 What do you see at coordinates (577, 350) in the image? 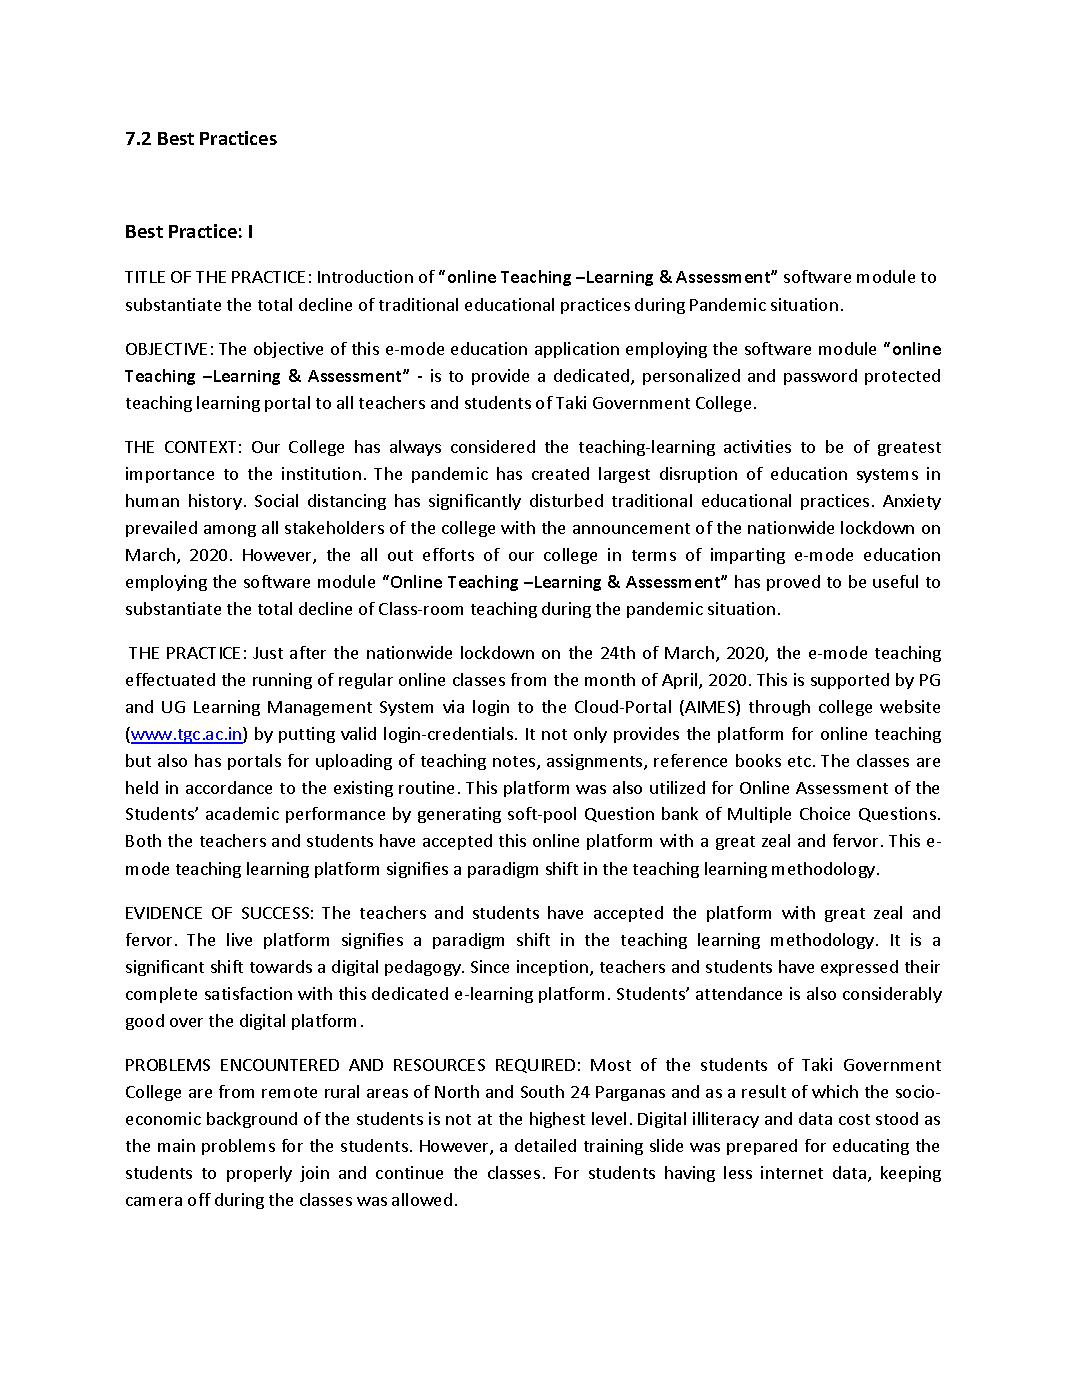
I see `application` at bounding box center [577, 350].
